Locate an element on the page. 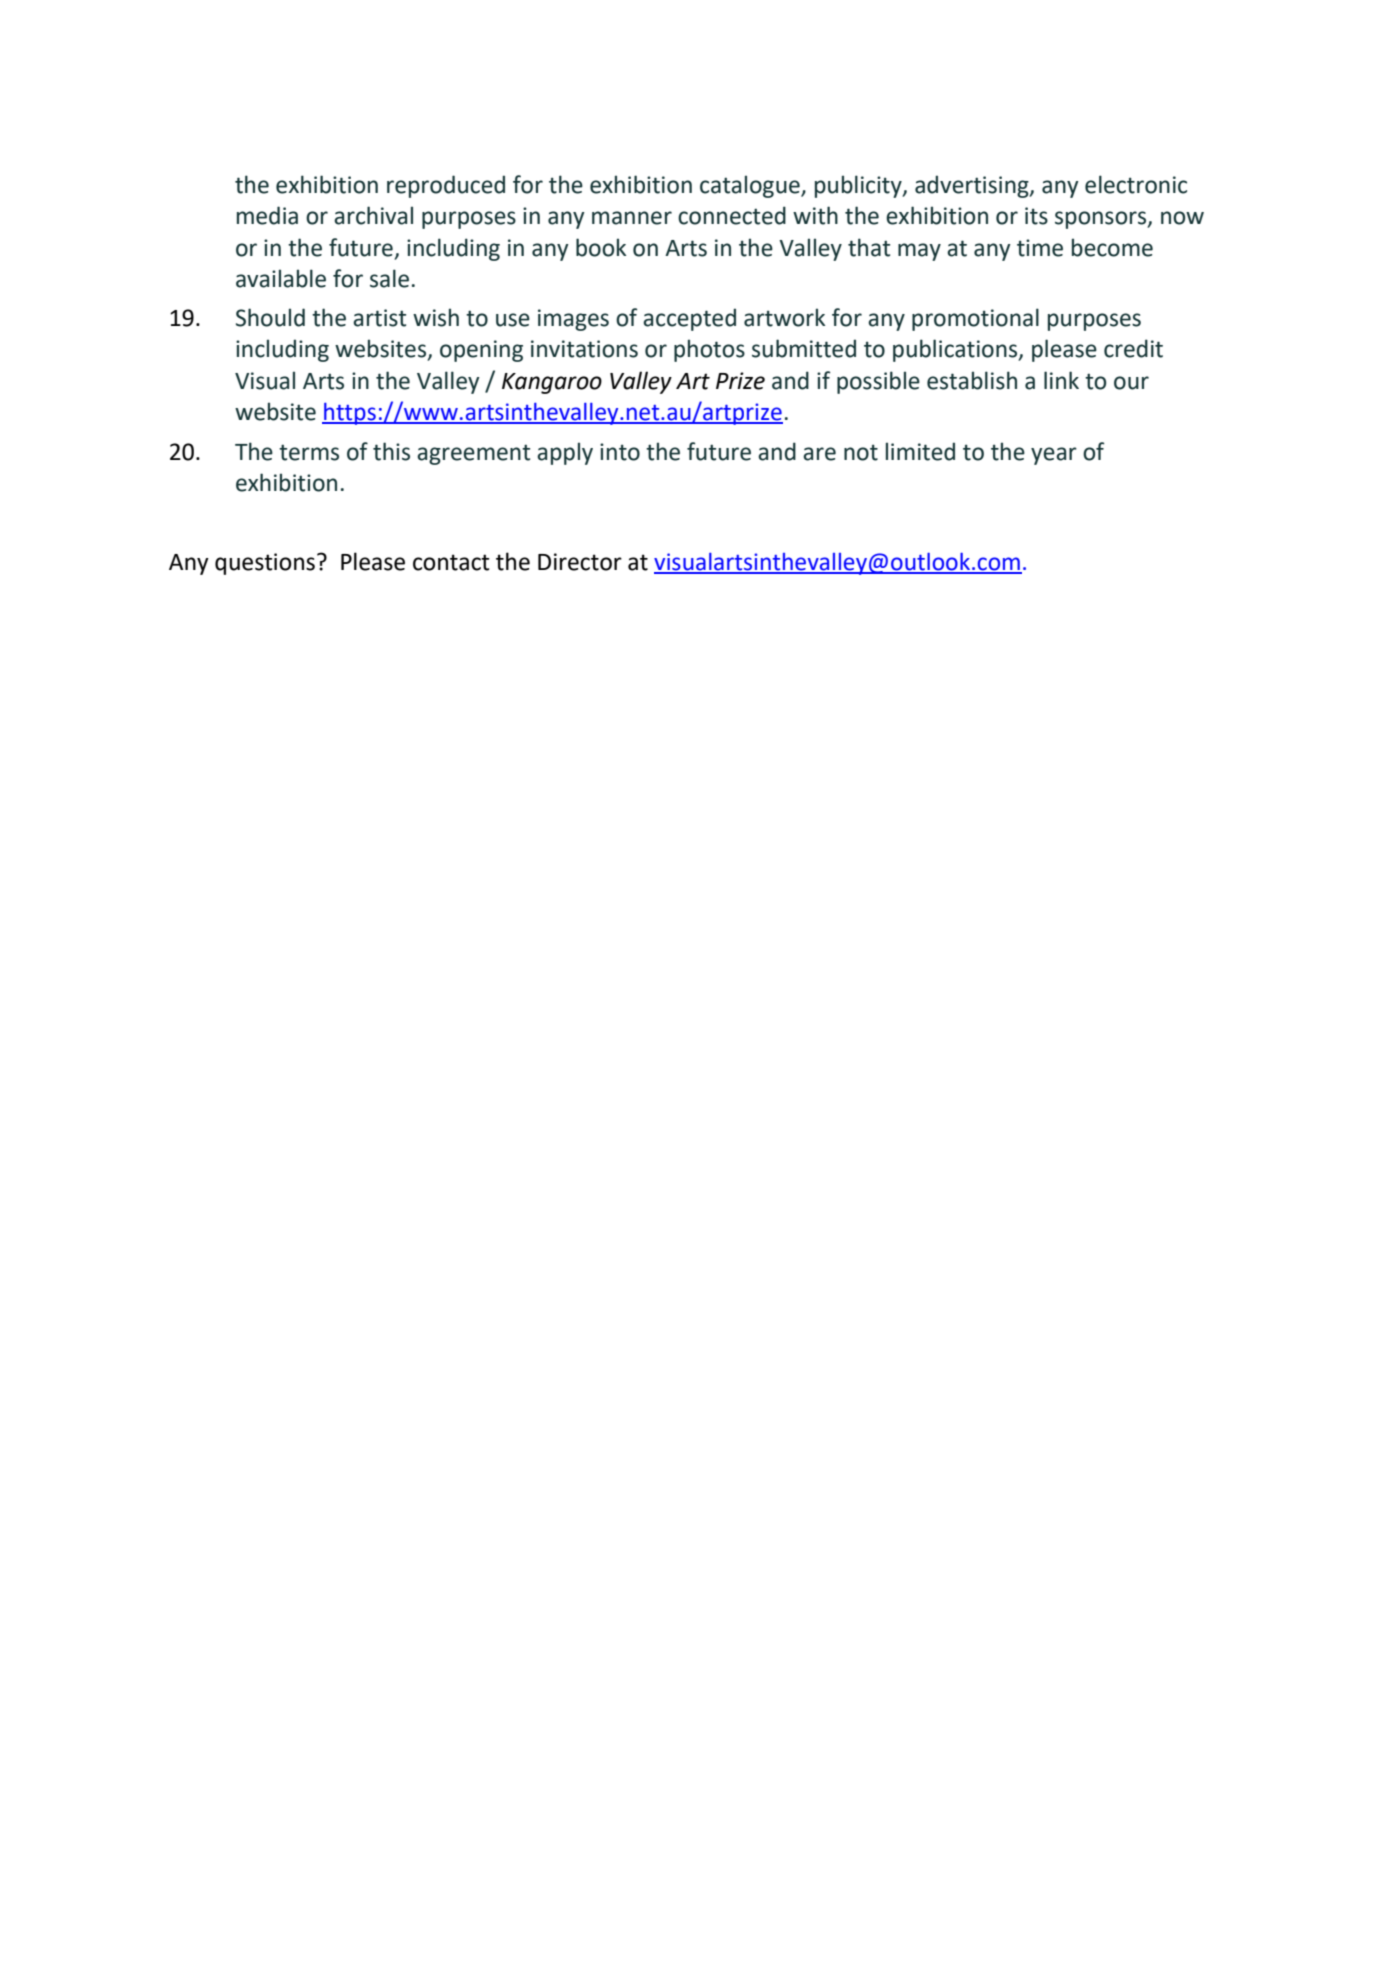 Image resolution: width=1387 pixels, height=1961 pixels. opening is located at coordinates (481, 351).
